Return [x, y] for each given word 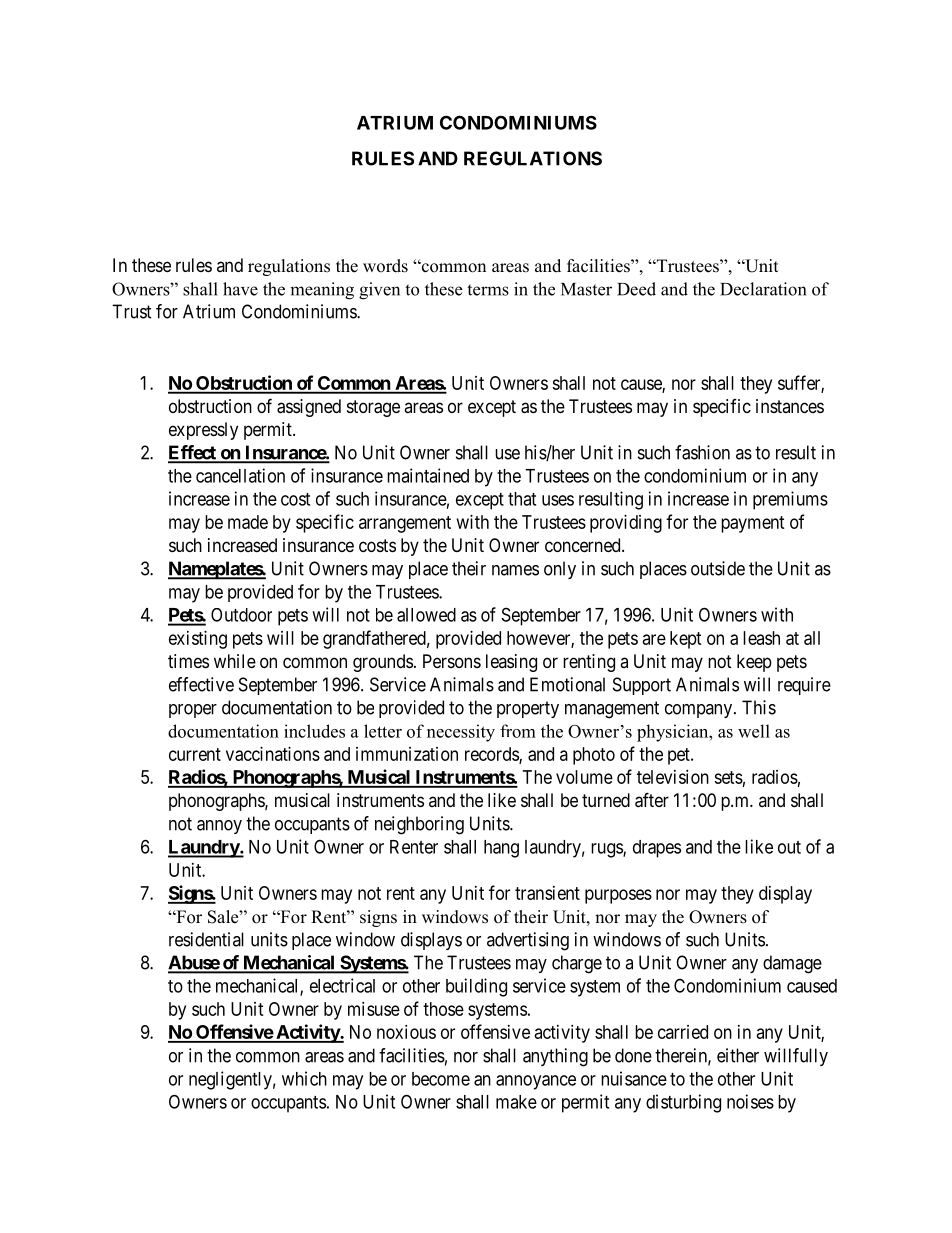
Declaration [763, 289]
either [738, 1055]
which [304, 1078]
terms [488, 290]
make [516, 1102]
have [240, 289]
